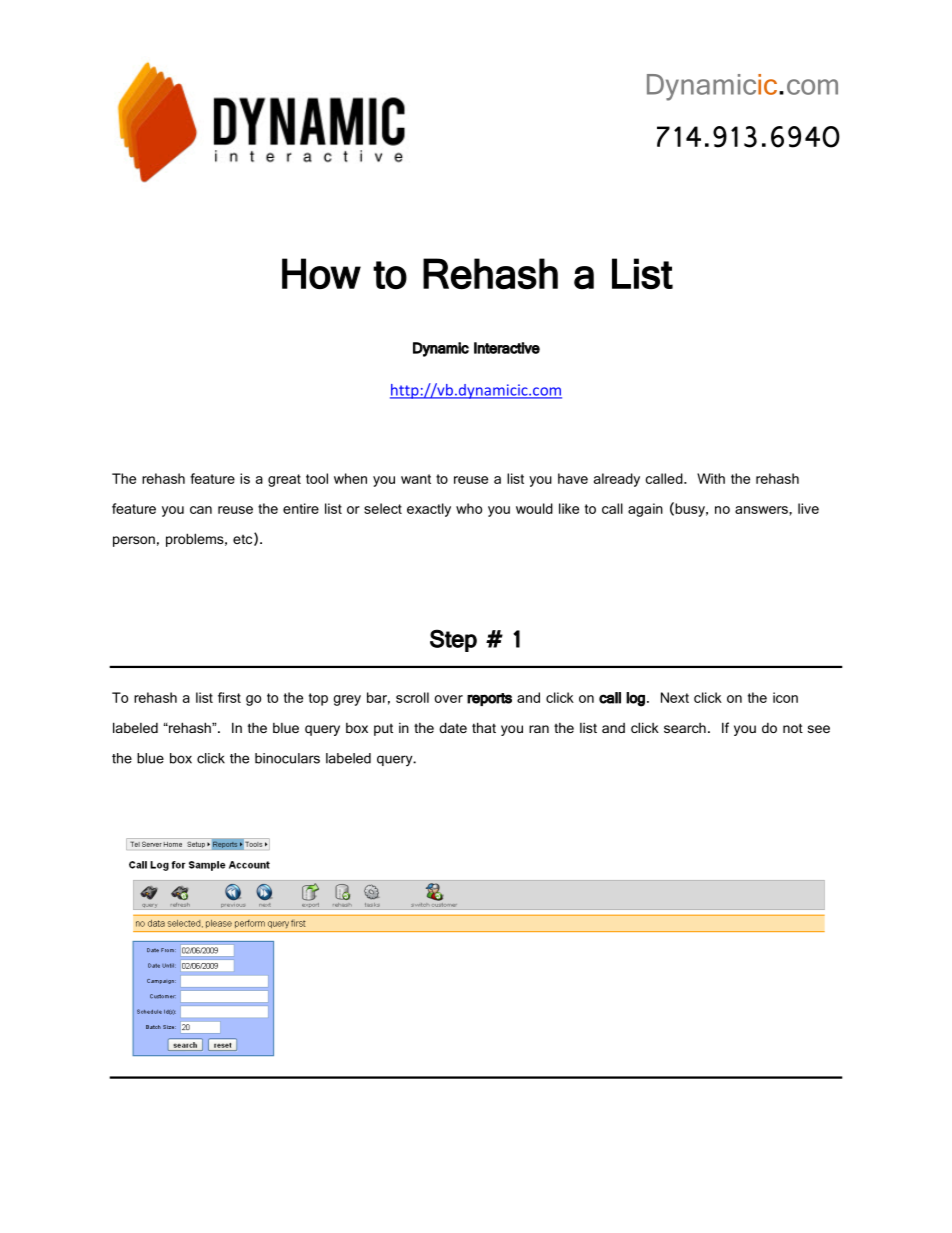  Describe the element at coordinates (284, 480) in the screenshot. I see `great` at that location.
